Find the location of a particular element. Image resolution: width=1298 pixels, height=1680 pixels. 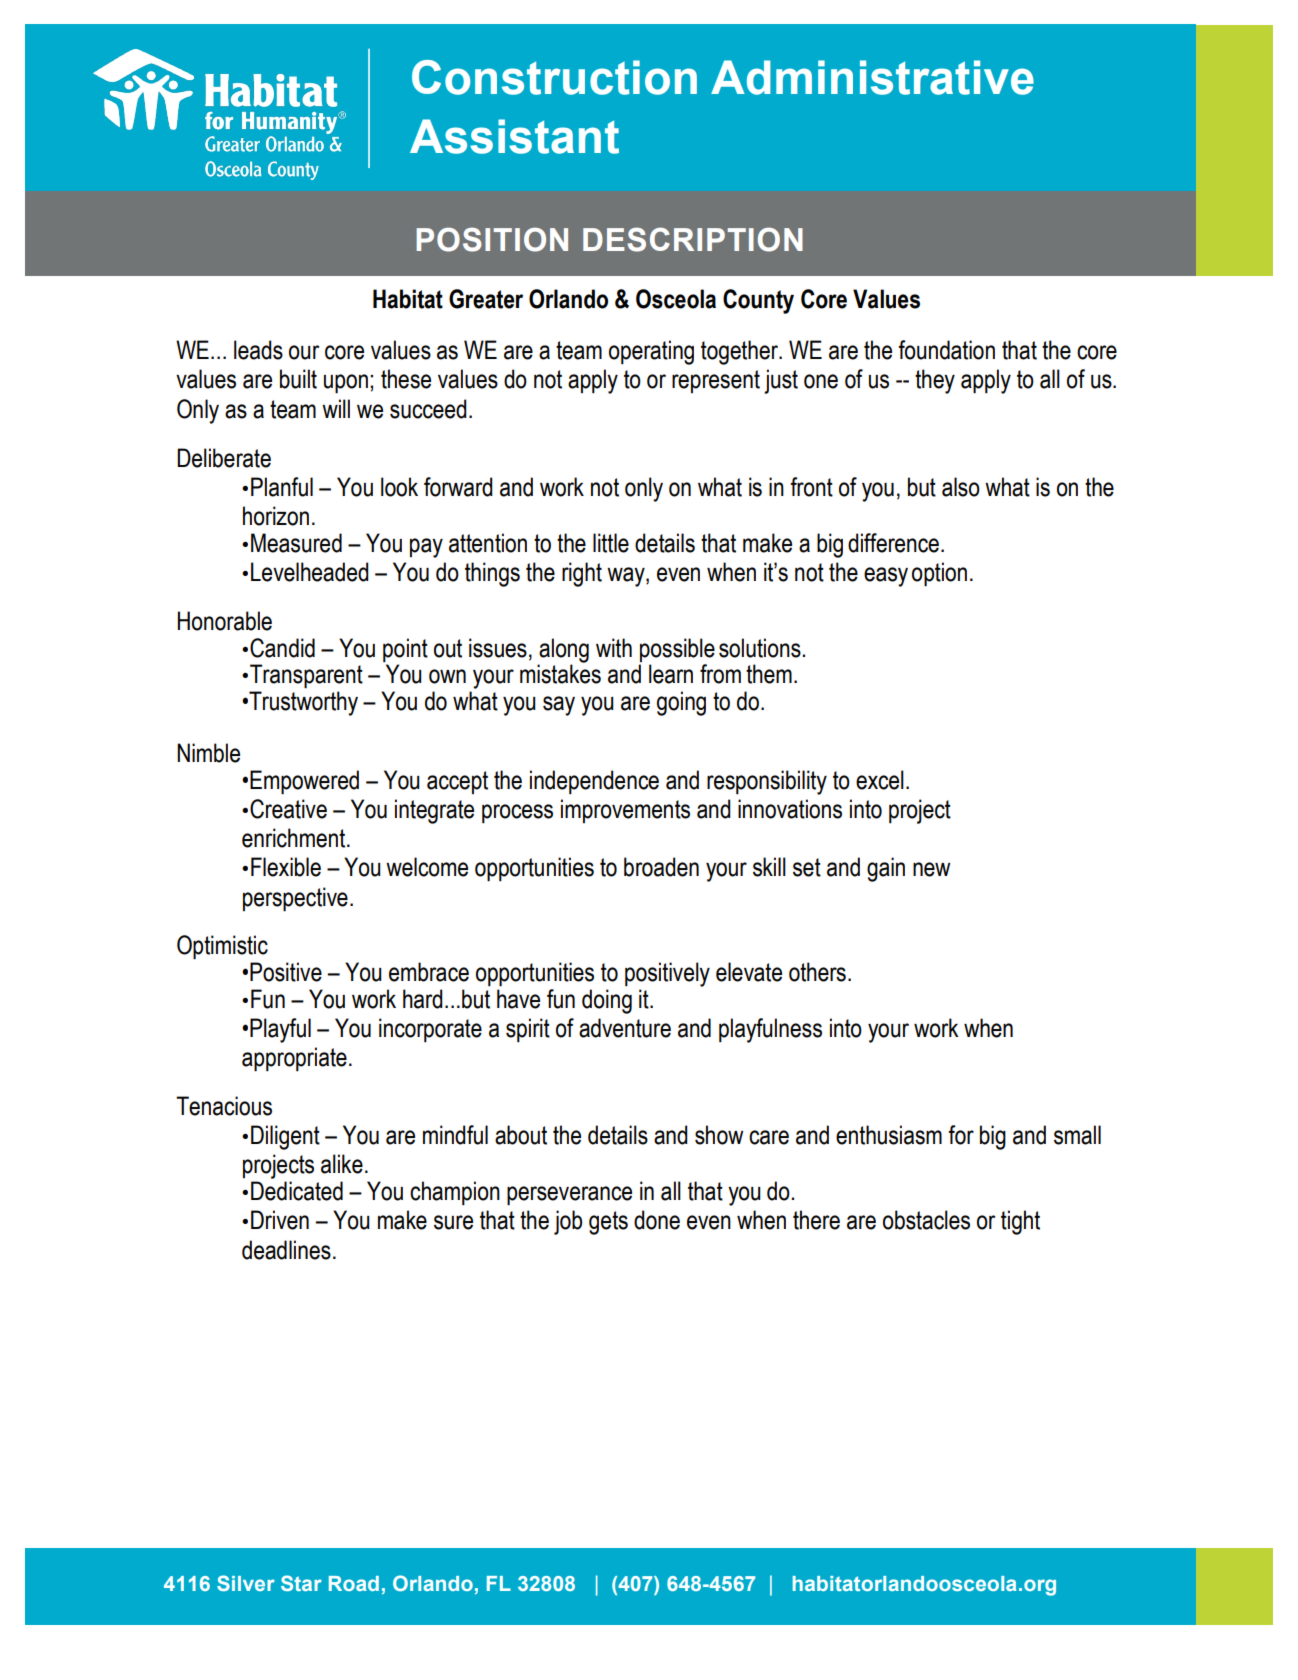

Construction is located at coordinates (554, 77).
